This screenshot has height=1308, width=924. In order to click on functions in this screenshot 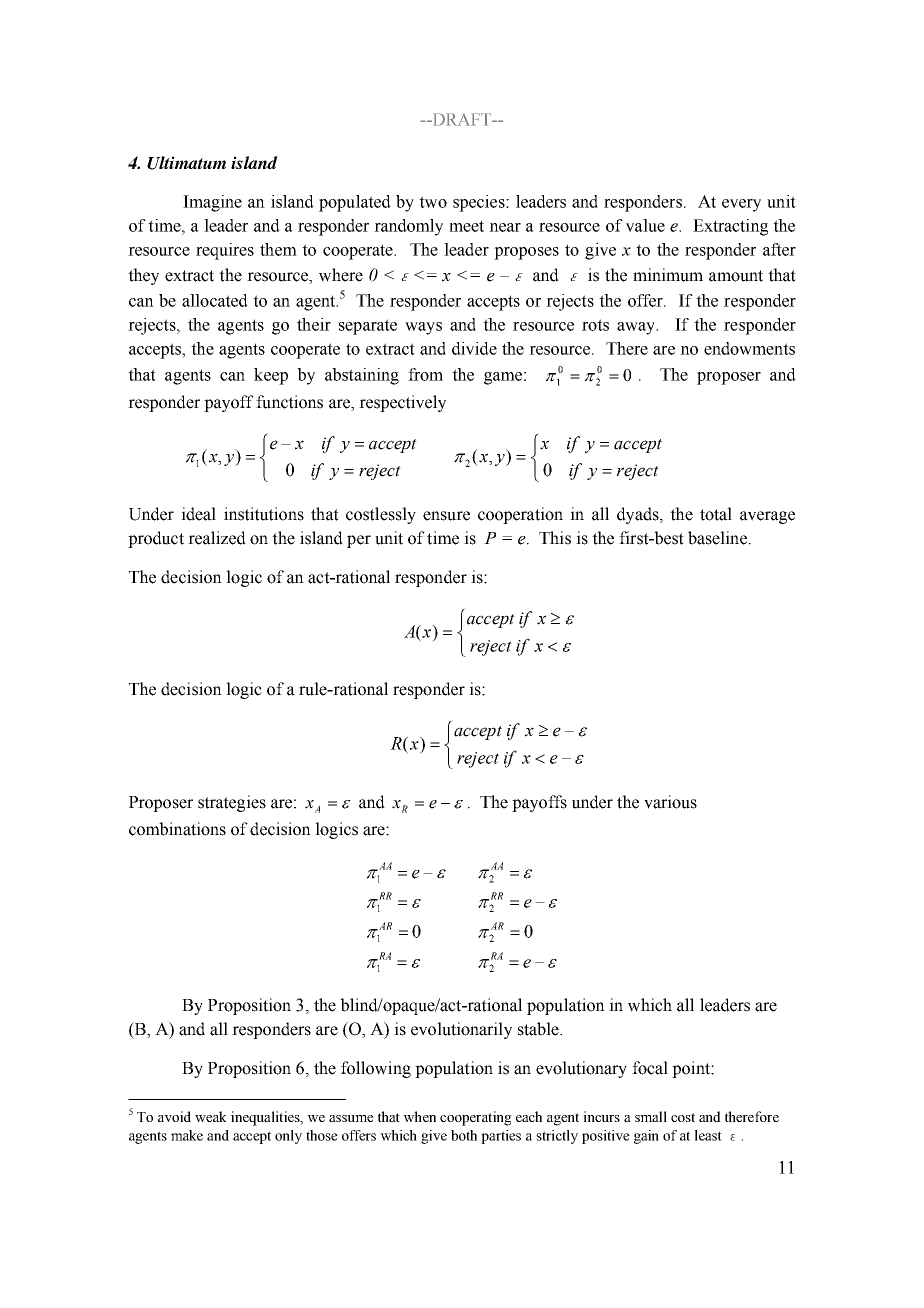, I will do `click(289, 402)`.
